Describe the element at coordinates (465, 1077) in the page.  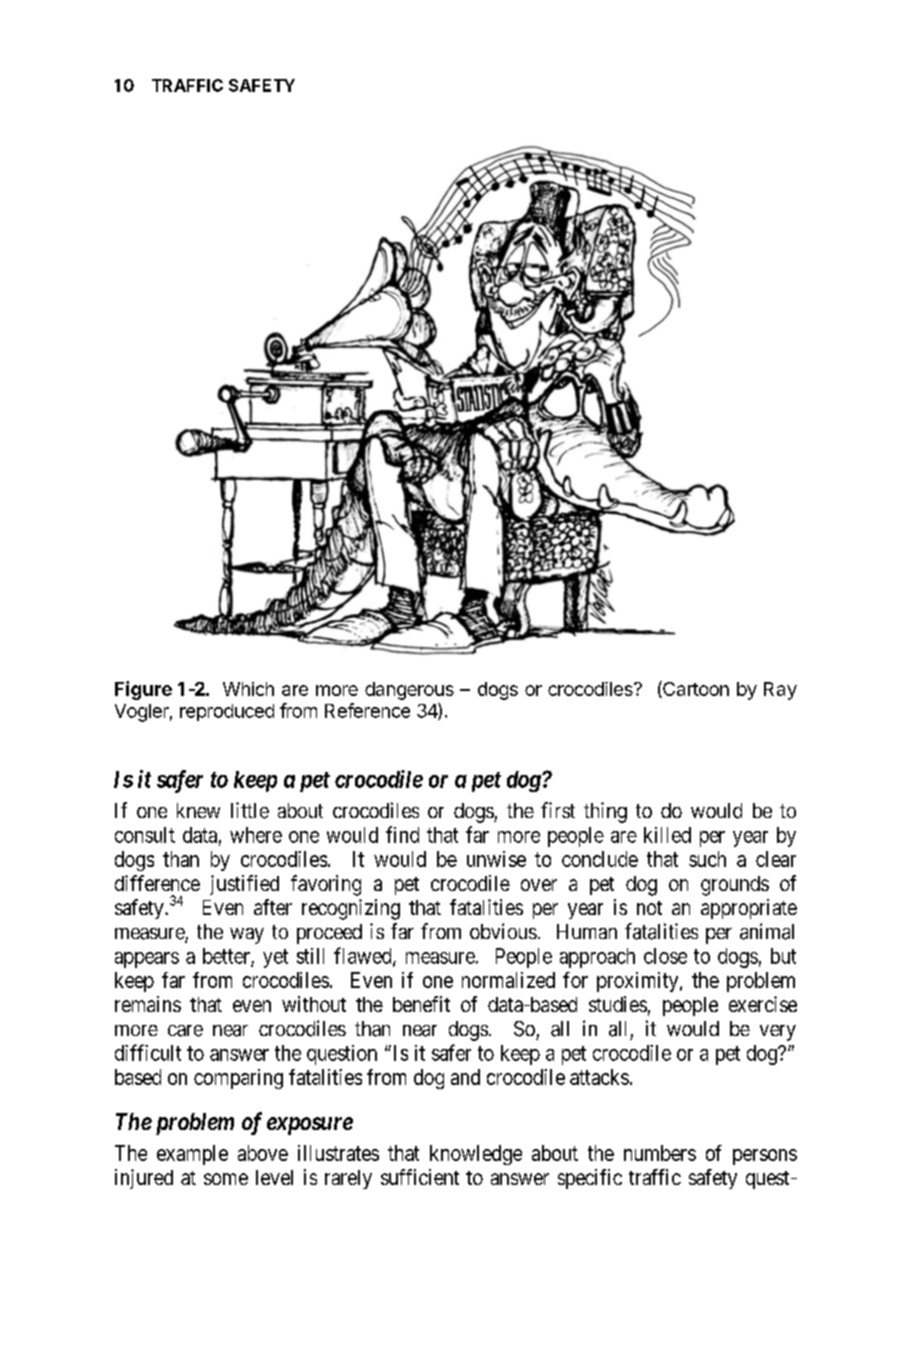
I see `and` at that location.
